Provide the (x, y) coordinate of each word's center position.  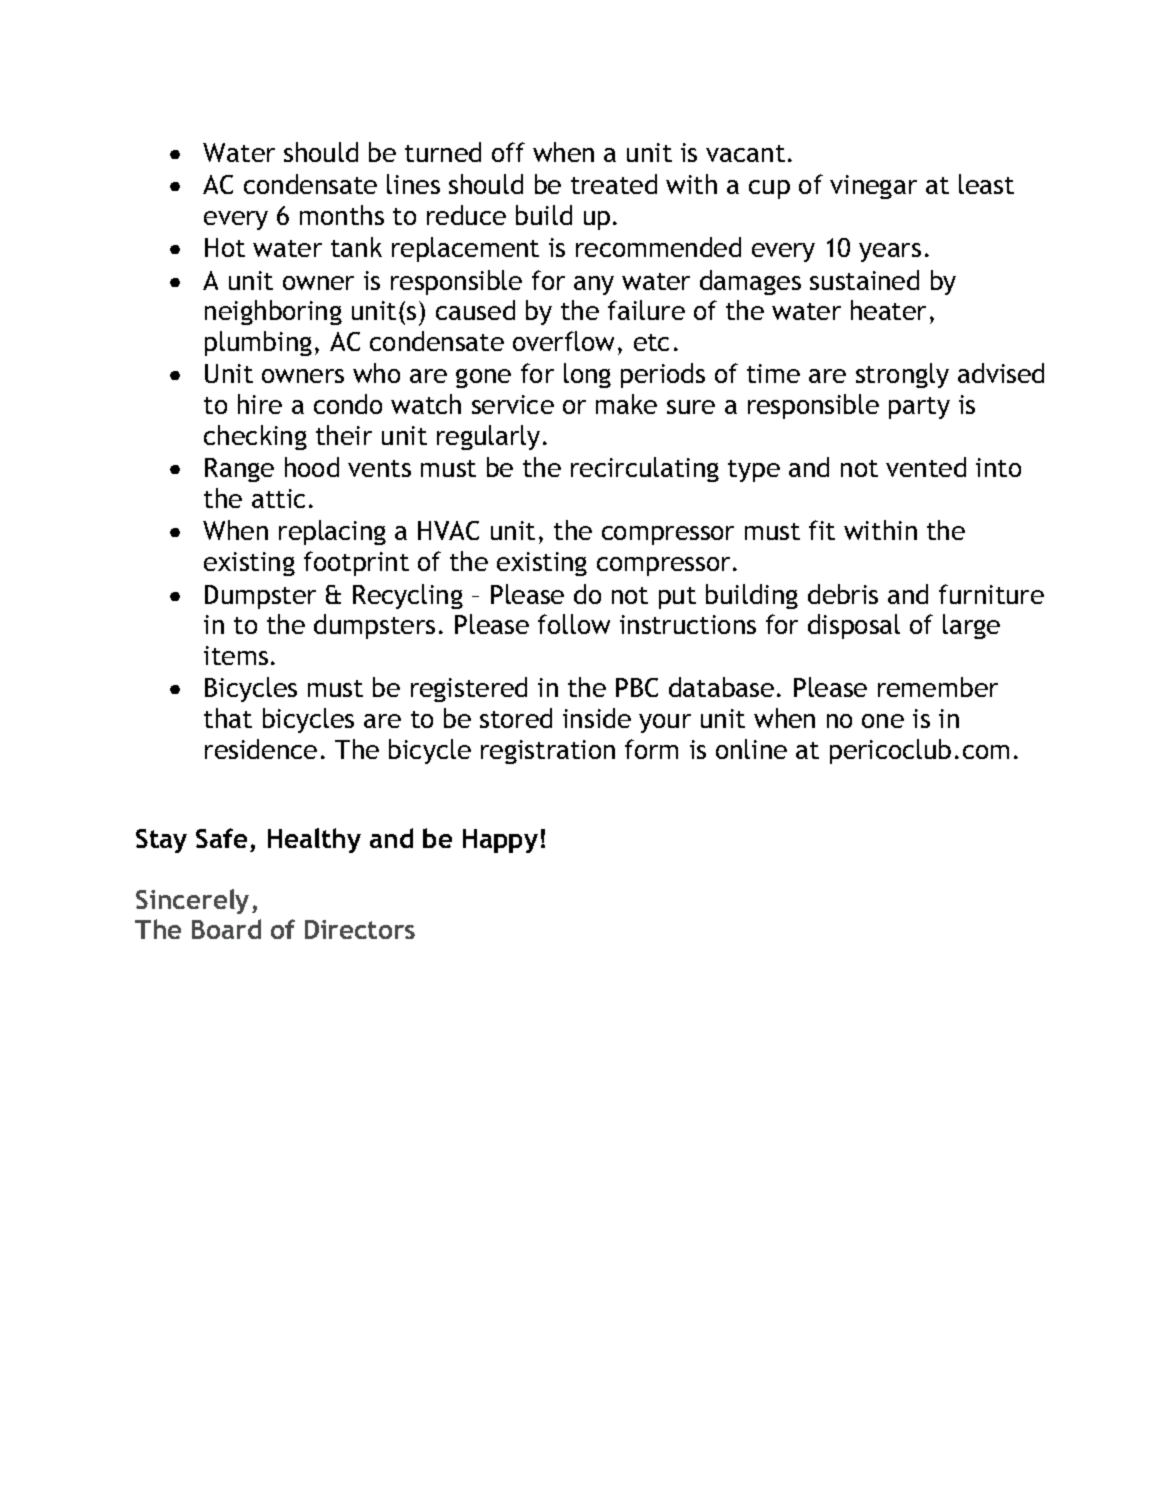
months (342, 215)
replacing (332, 532)
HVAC (448, 530)
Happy (500, 841)
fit (822, 530)
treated (614, 184)
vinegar (873, 187)
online (751, 749)
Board (226, 929)
